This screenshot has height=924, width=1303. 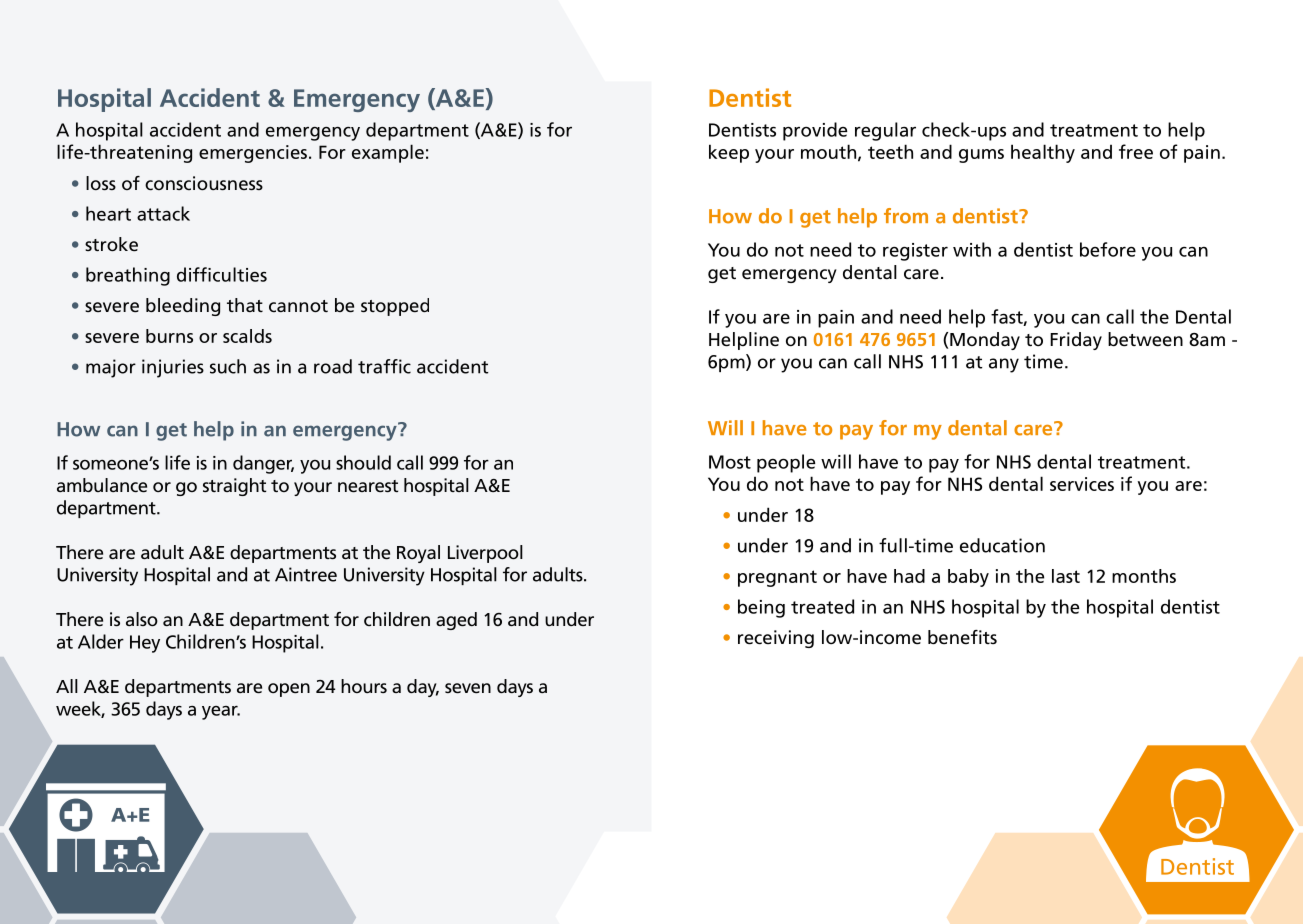 What do you see at coordinates (228, 366) in the screenshot?
I see `such` at bounding box center [228, 366].
